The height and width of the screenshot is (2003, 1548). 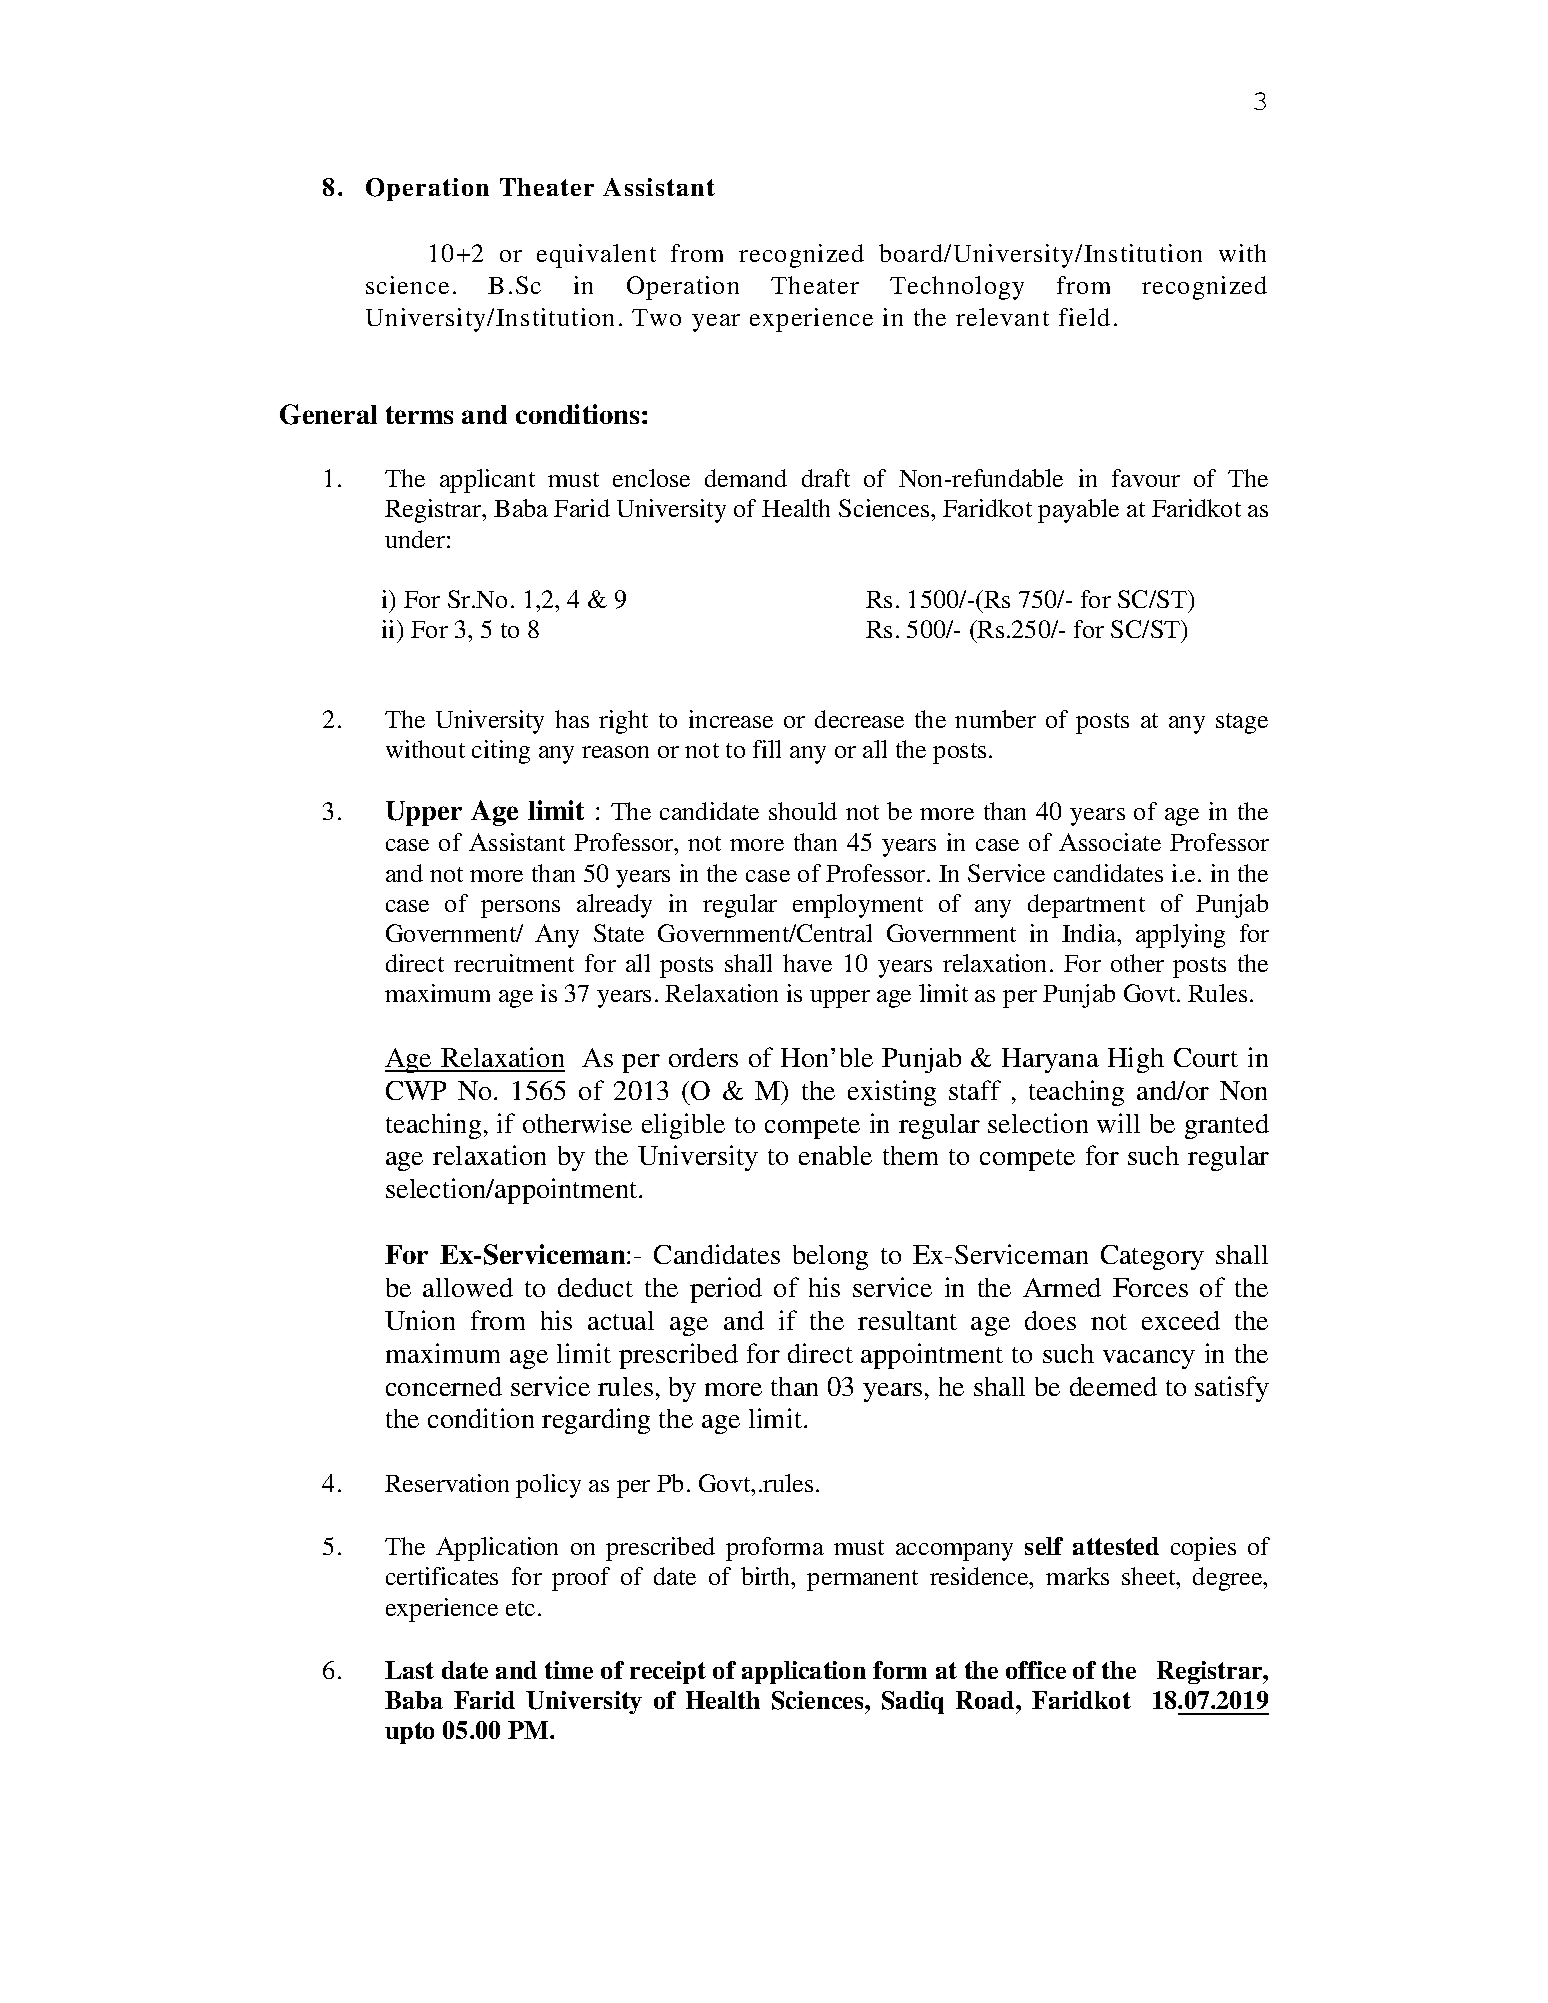 What do you see at coordinates (807, 963) in the screenshot?
I see `have` at bounding box center [807, 963].
